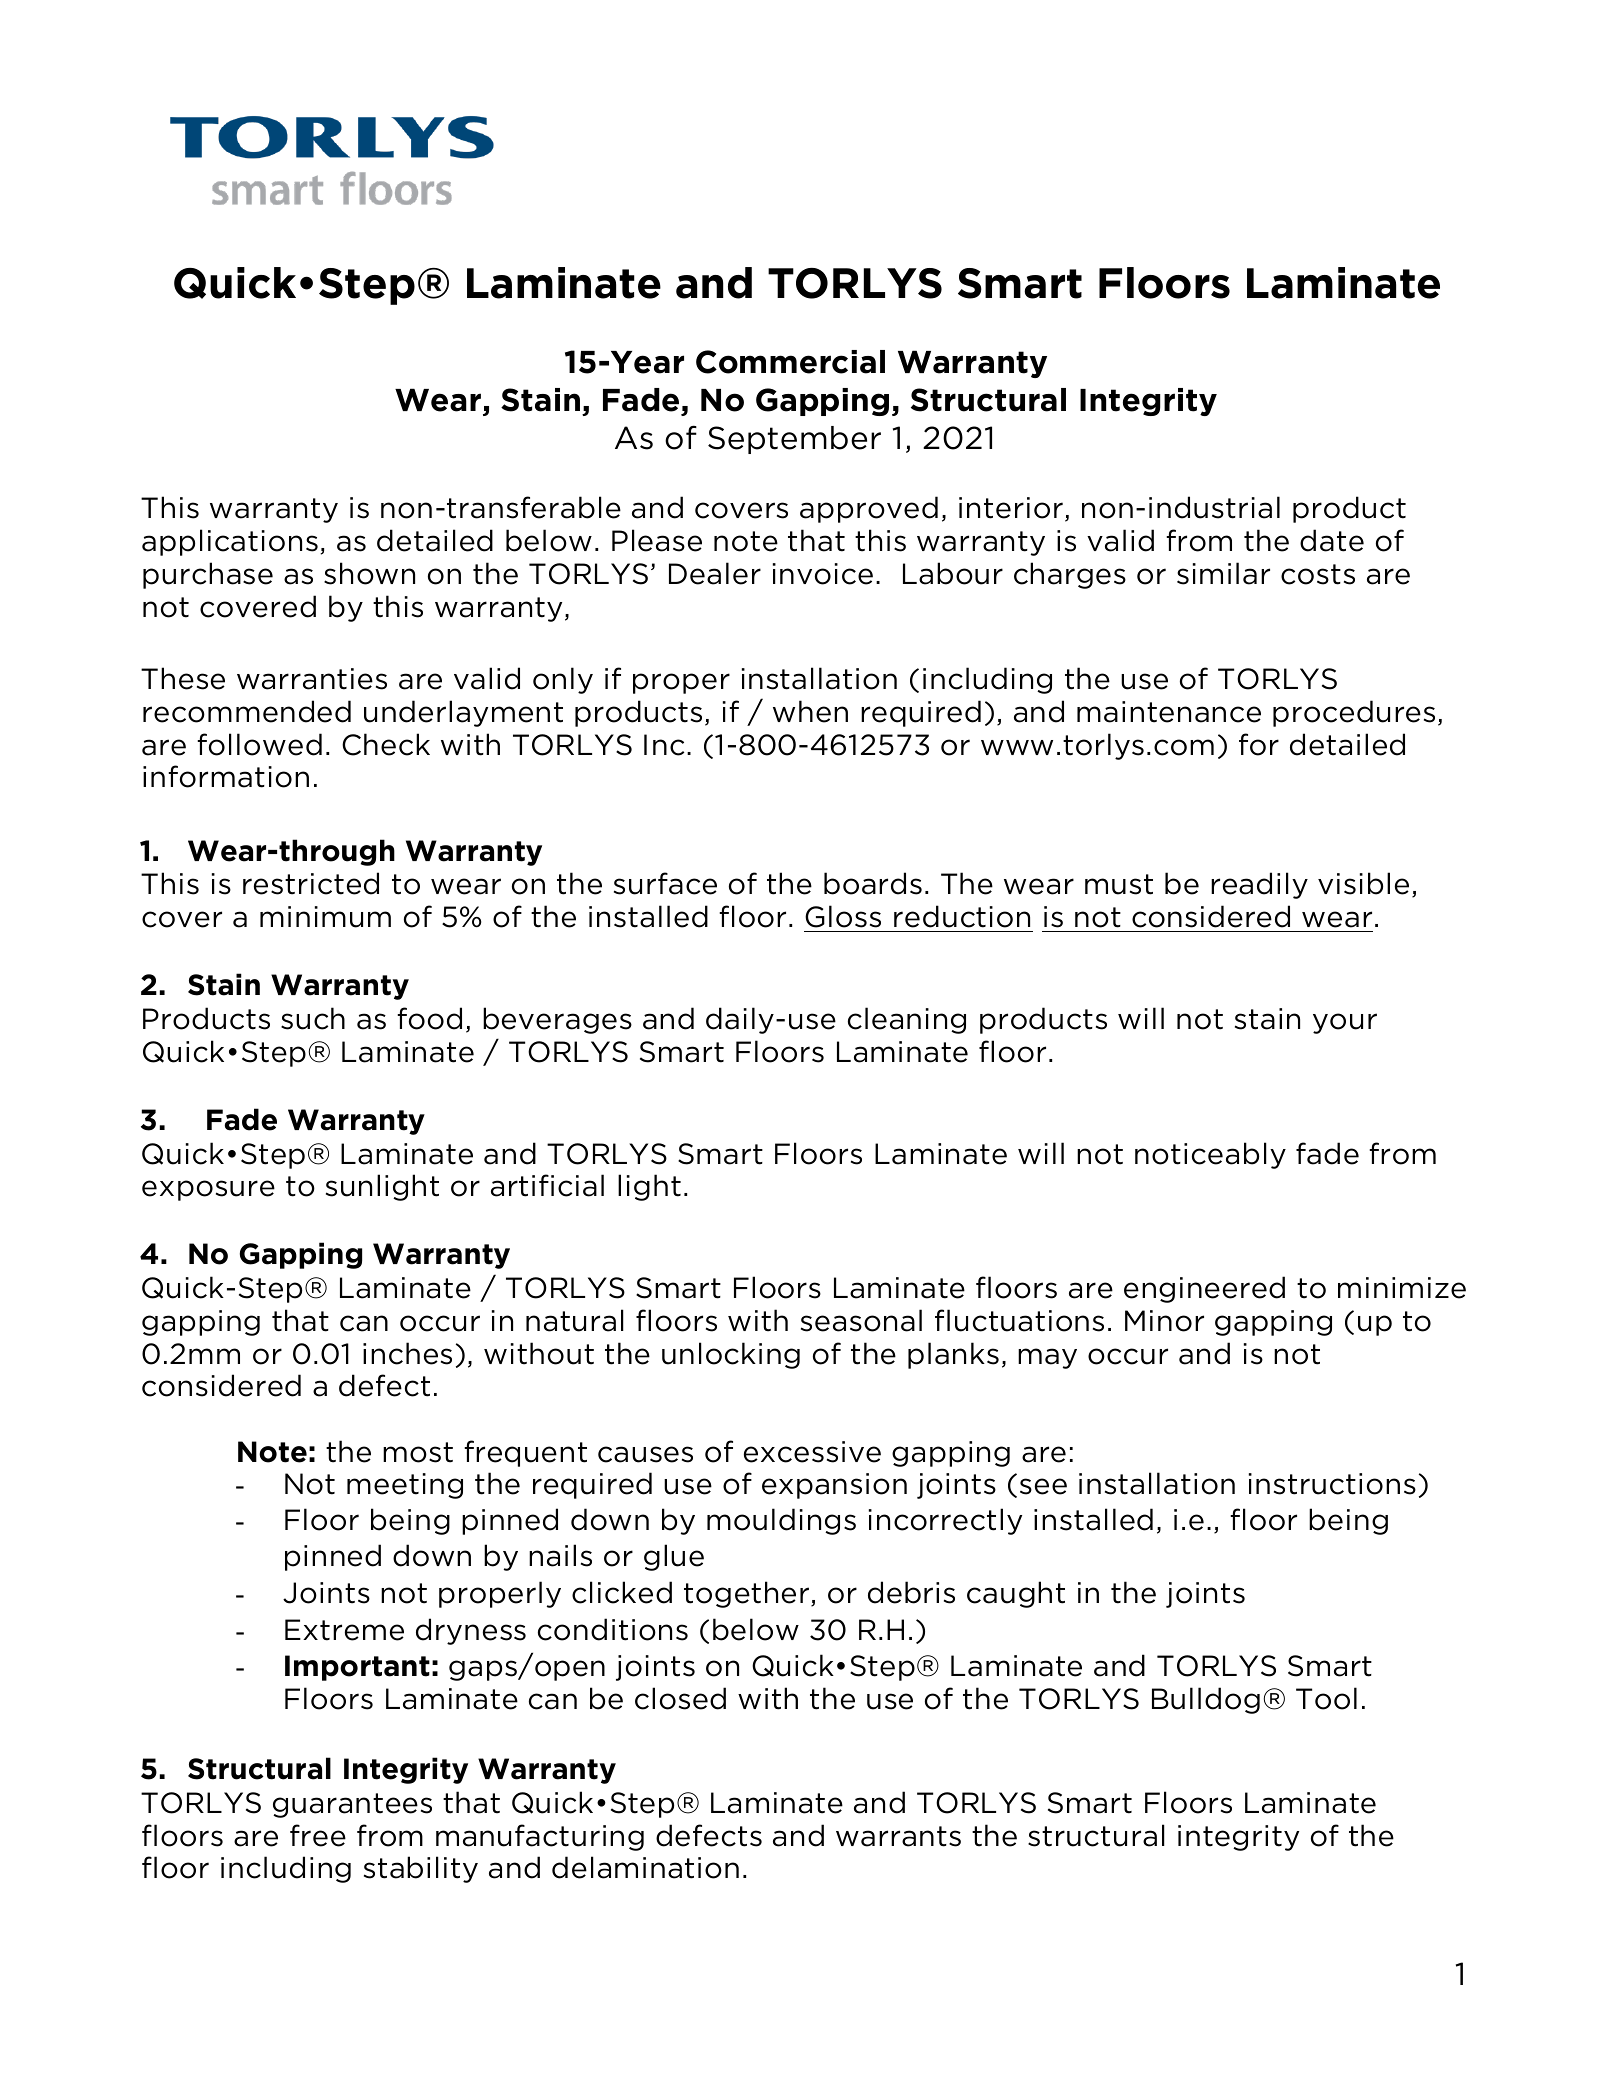  I want to click on September, so click(794, 440).
